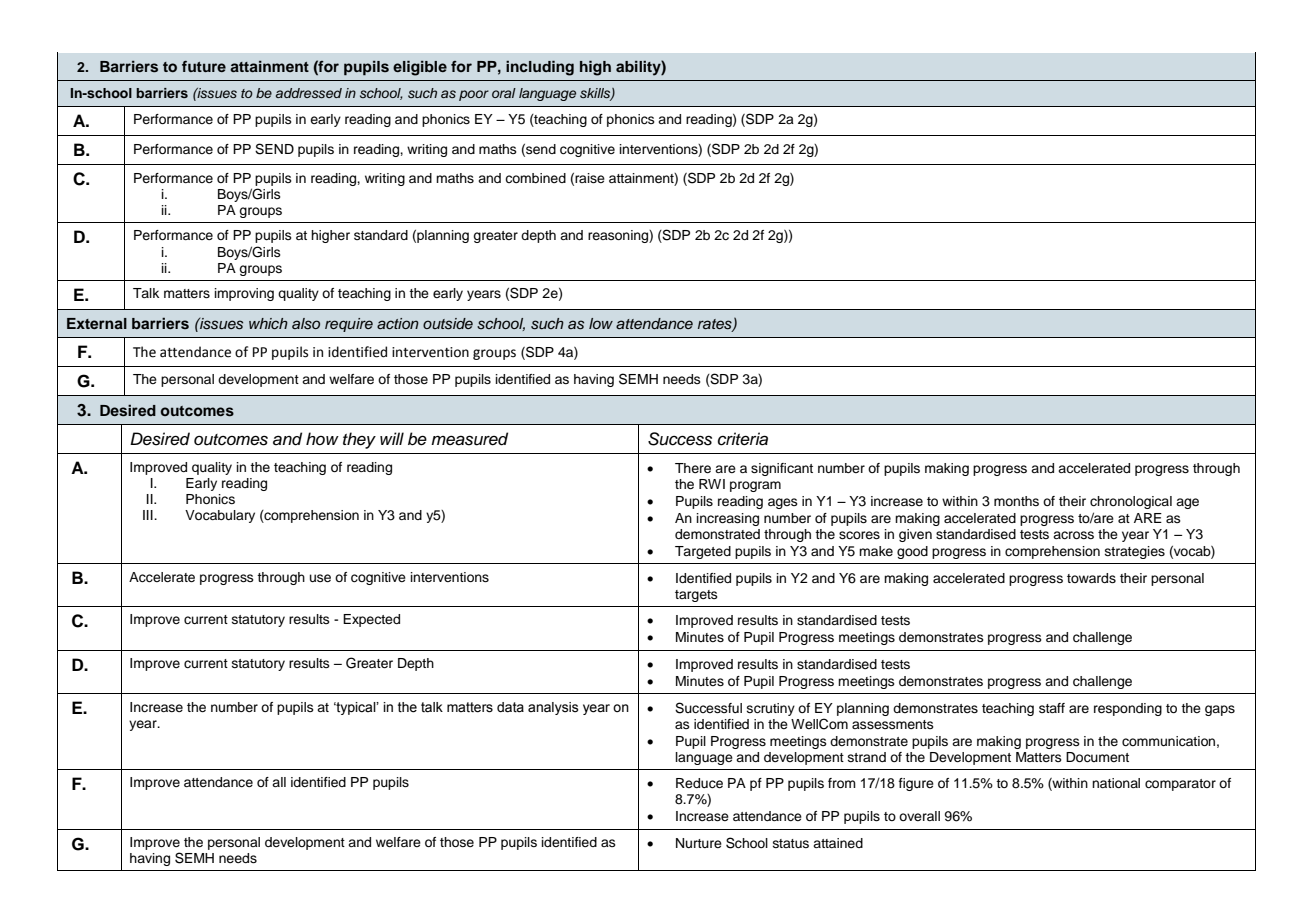  I want to click on months, so click(1016, 501).
